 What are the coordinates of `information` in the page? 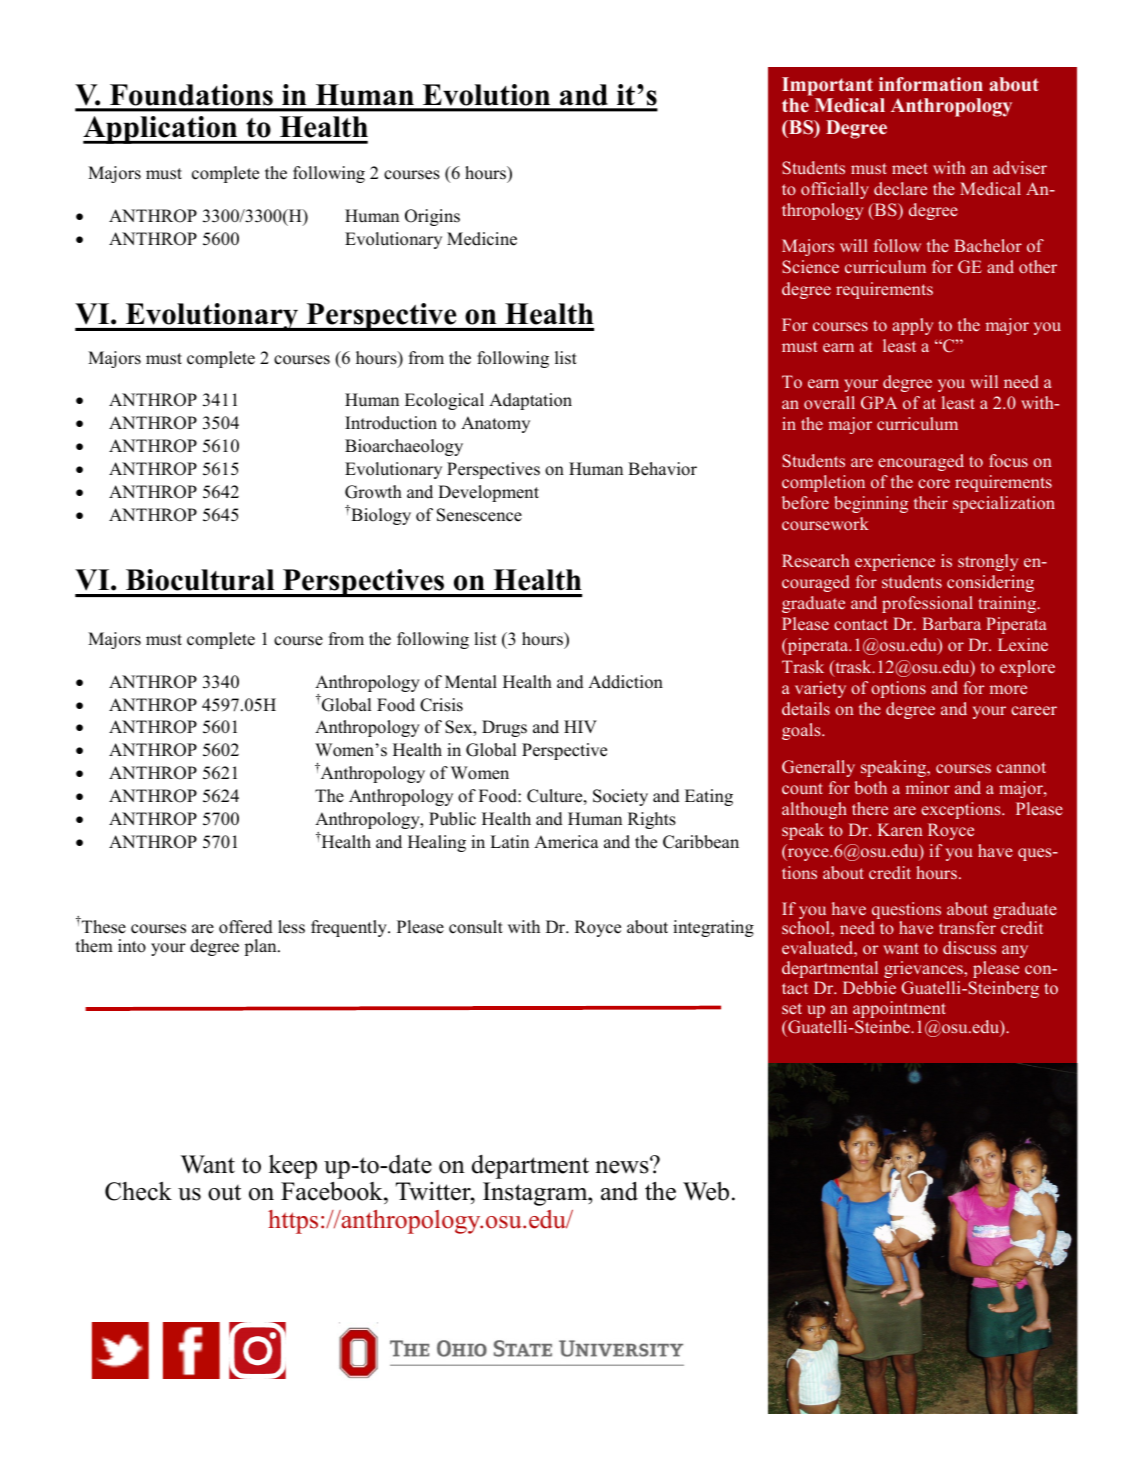 It's located at (931, 84).
